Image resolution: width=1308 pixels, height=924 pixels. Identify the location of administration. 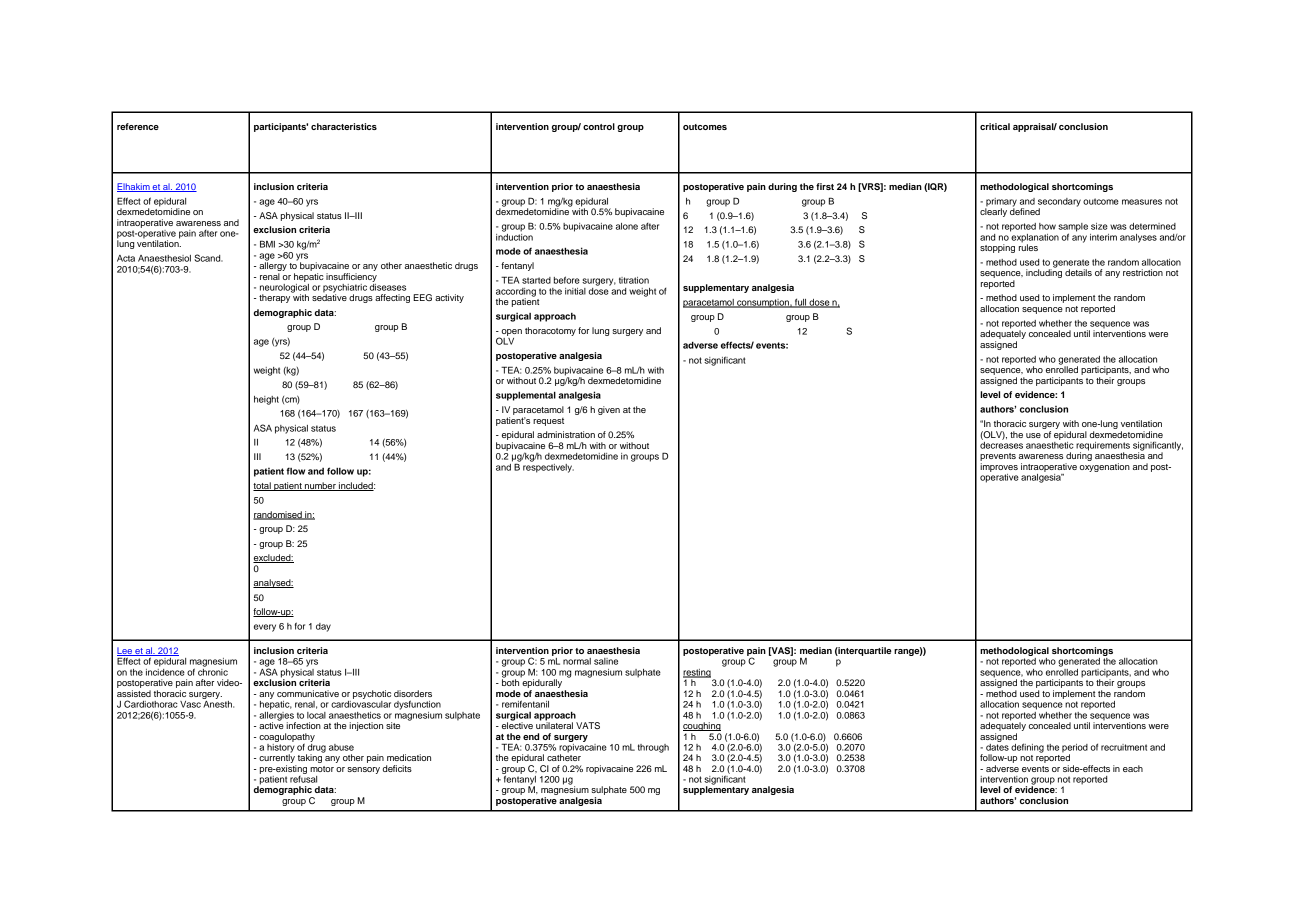
(566, 434).
